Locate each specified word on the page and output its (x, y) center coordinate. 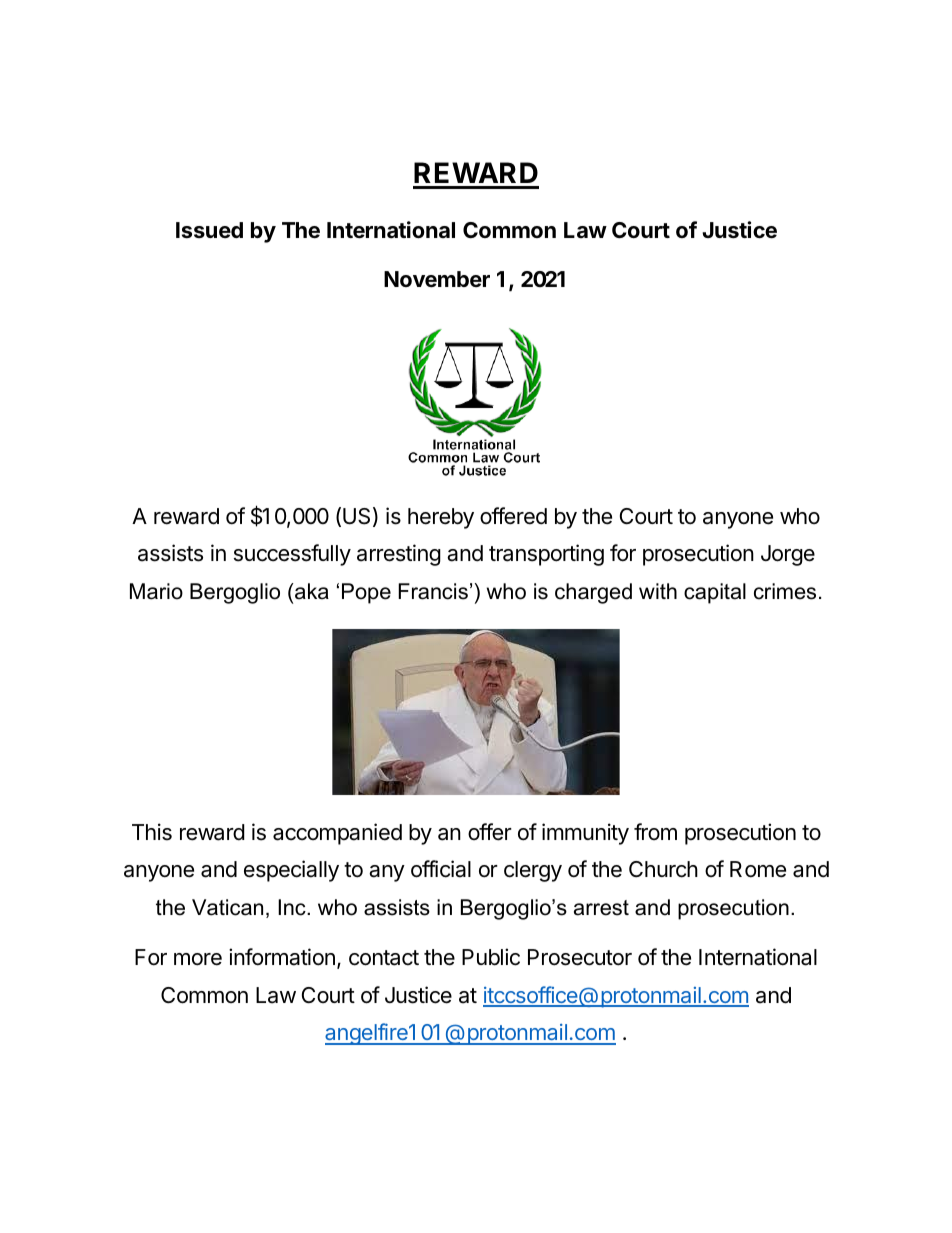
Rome (758, 869)
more (198, 959)
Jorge (788, 555)
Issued (209, 230)
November (437, 279)
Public (491, 957)
